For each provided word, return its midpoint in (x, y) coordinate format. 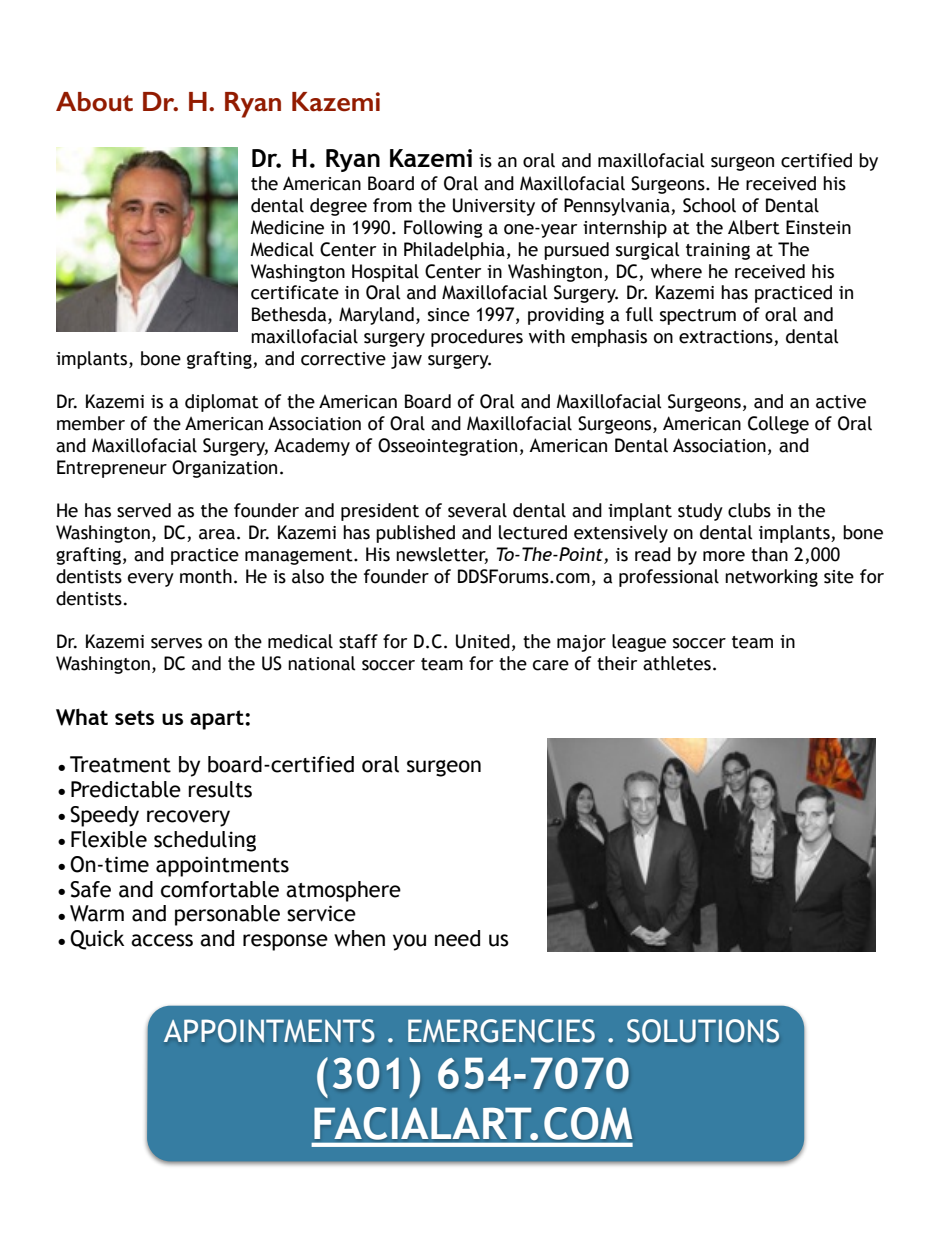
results (220, 789)
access (162, 940)
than (769, 554)
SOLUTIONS (703, 1031)
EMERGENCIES (501, 1031)
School (709, 205)
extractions (727, 338)
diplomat (222, 403)
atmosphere (343, 891)
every (151, 580)
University (494, 207)
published (415, 534)
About (94, 102)
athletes (677, 663)
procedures (477, 338)
